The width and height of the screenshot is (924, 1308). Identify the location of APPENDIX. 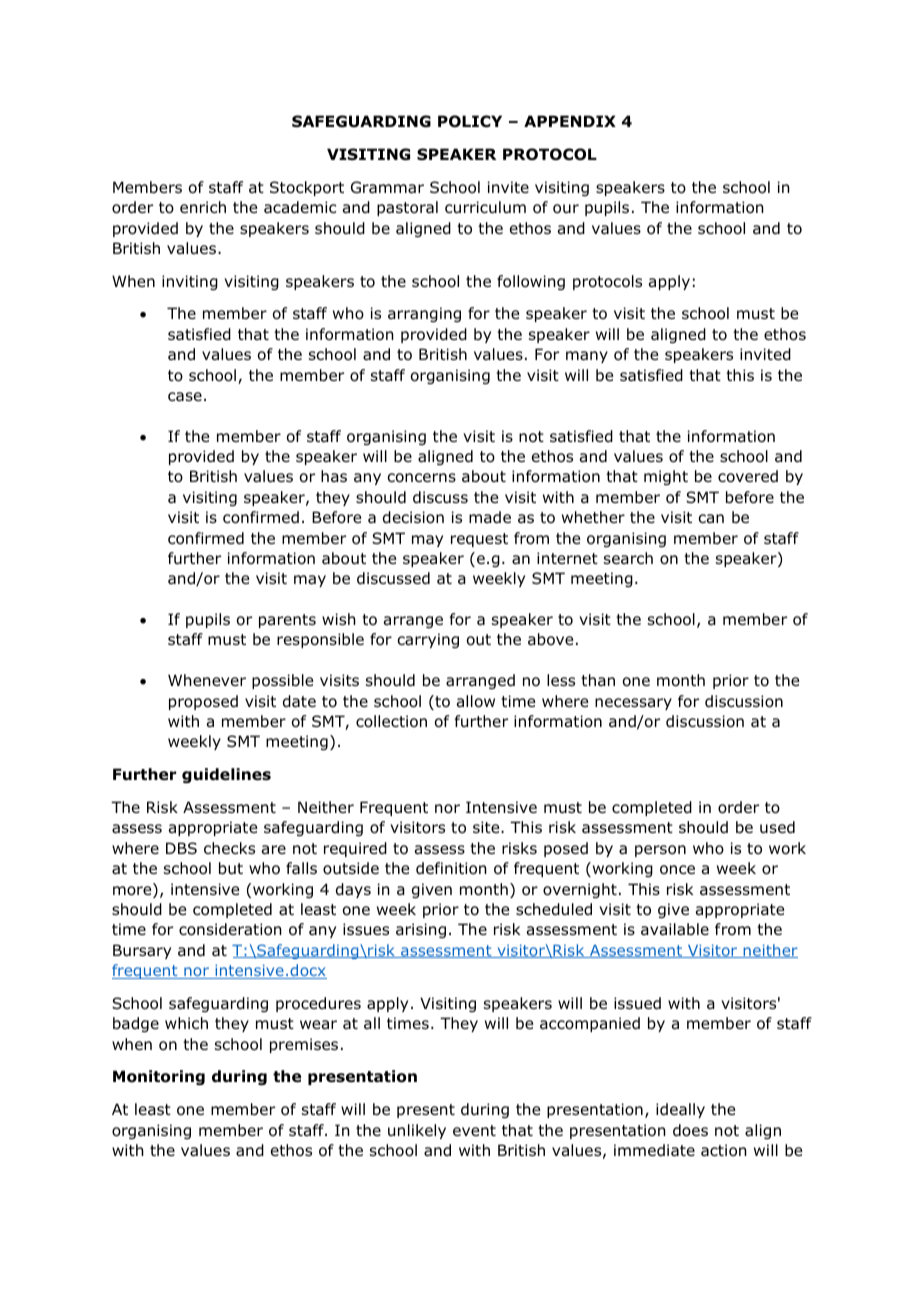
(570, 121).
